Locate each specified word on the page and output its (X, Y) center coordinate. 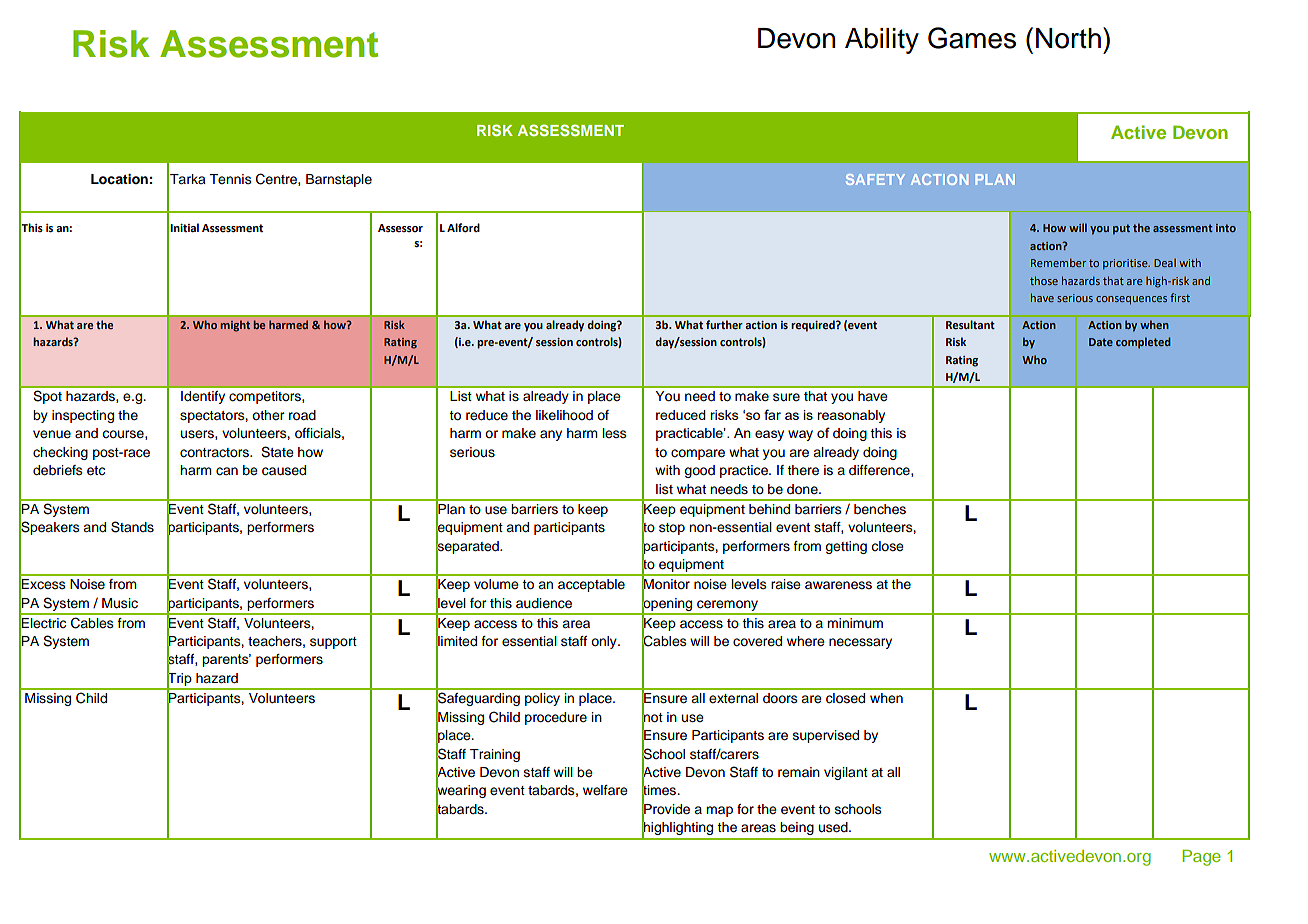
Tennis (230, 179)
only (605, 642)
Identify (203, 397)
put (1121, 229)
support (333, 643)
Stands (132, 527)
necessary (860, 643)
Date (1101, 342)
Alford (463, 227)
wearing (461, 792)
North (1068, 38)
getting (846, 547)
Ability (882, 41)
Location (119, 179)
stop (672, 529)
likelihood (564, 415)
